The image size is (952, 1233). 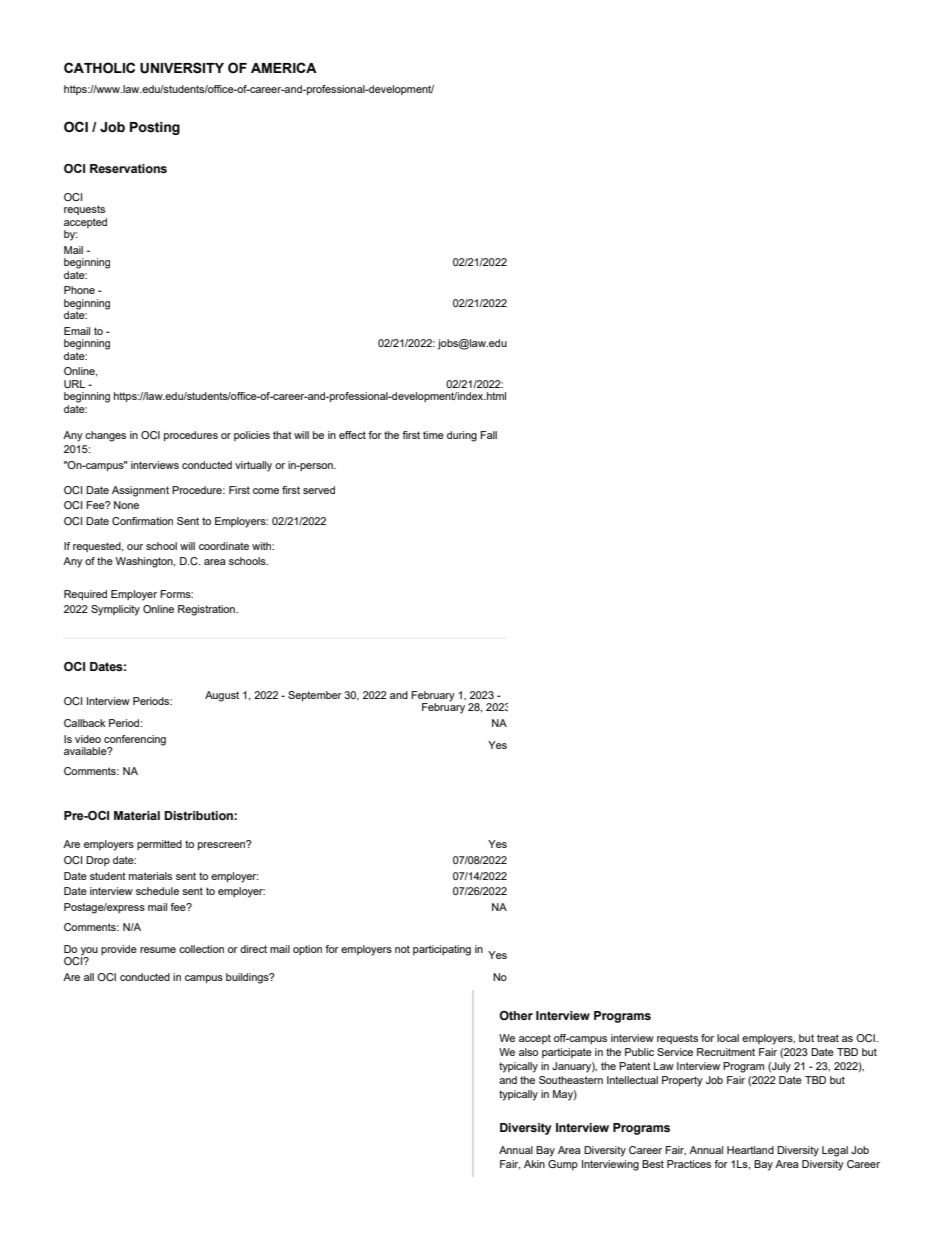 What do you see at coordinates (488, 435) in the screenshot?
I see `Fall` at bounding box center [488, 435].
